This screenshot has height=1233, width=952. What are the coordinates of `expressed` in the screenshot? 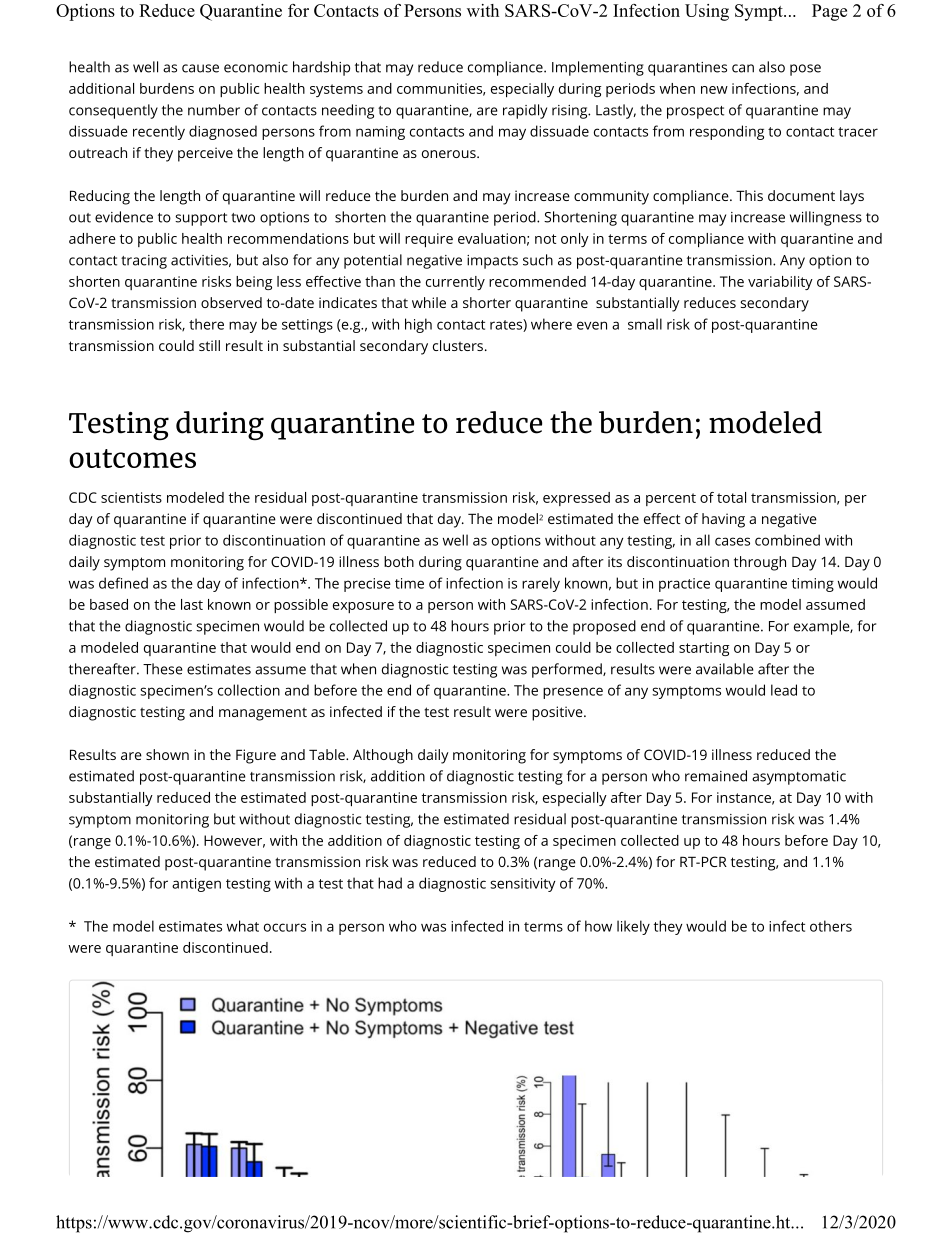 It's located at (576, 499).
